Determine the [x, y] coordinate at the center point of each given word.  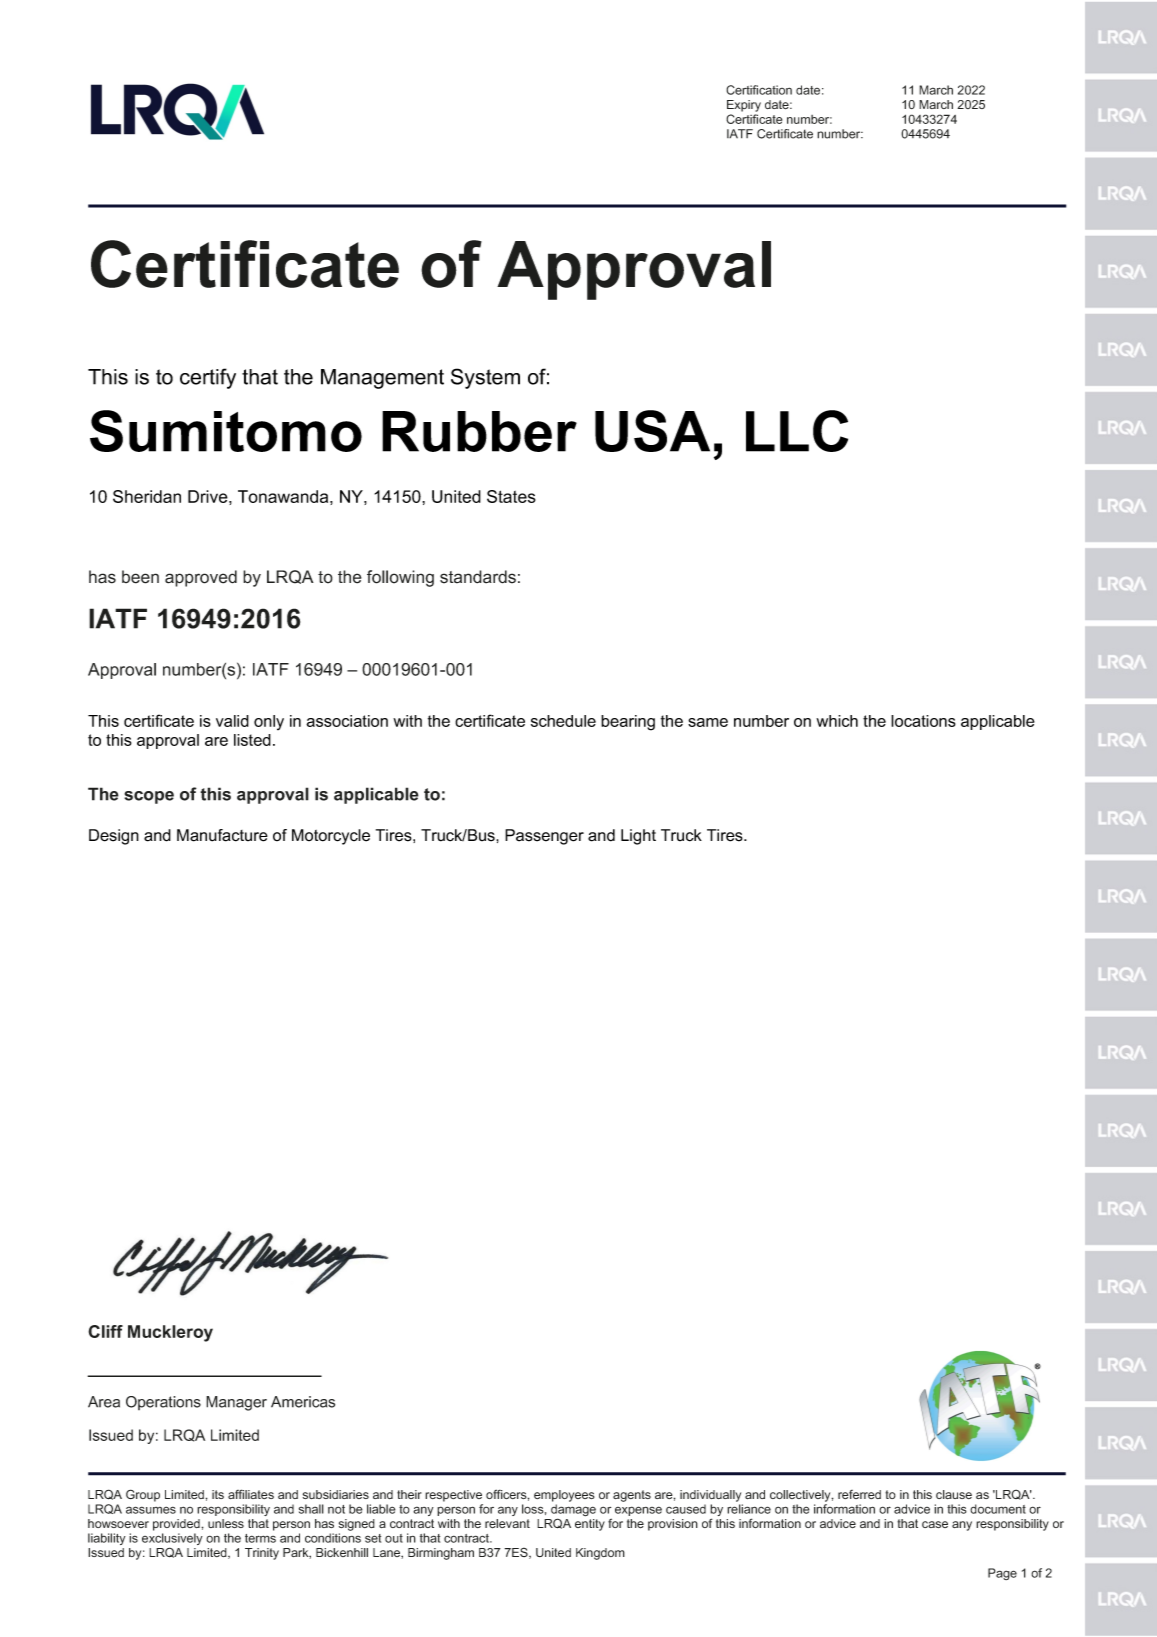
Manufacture [222, 835]
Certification [759, 90]
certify [208, 378]
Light [638, 837]
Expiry [744, 106]
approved [201, 578]
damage [573, 1511]
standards [478, 577]
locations [923, 721]
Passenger [544, 837]
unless [226, 1523]
